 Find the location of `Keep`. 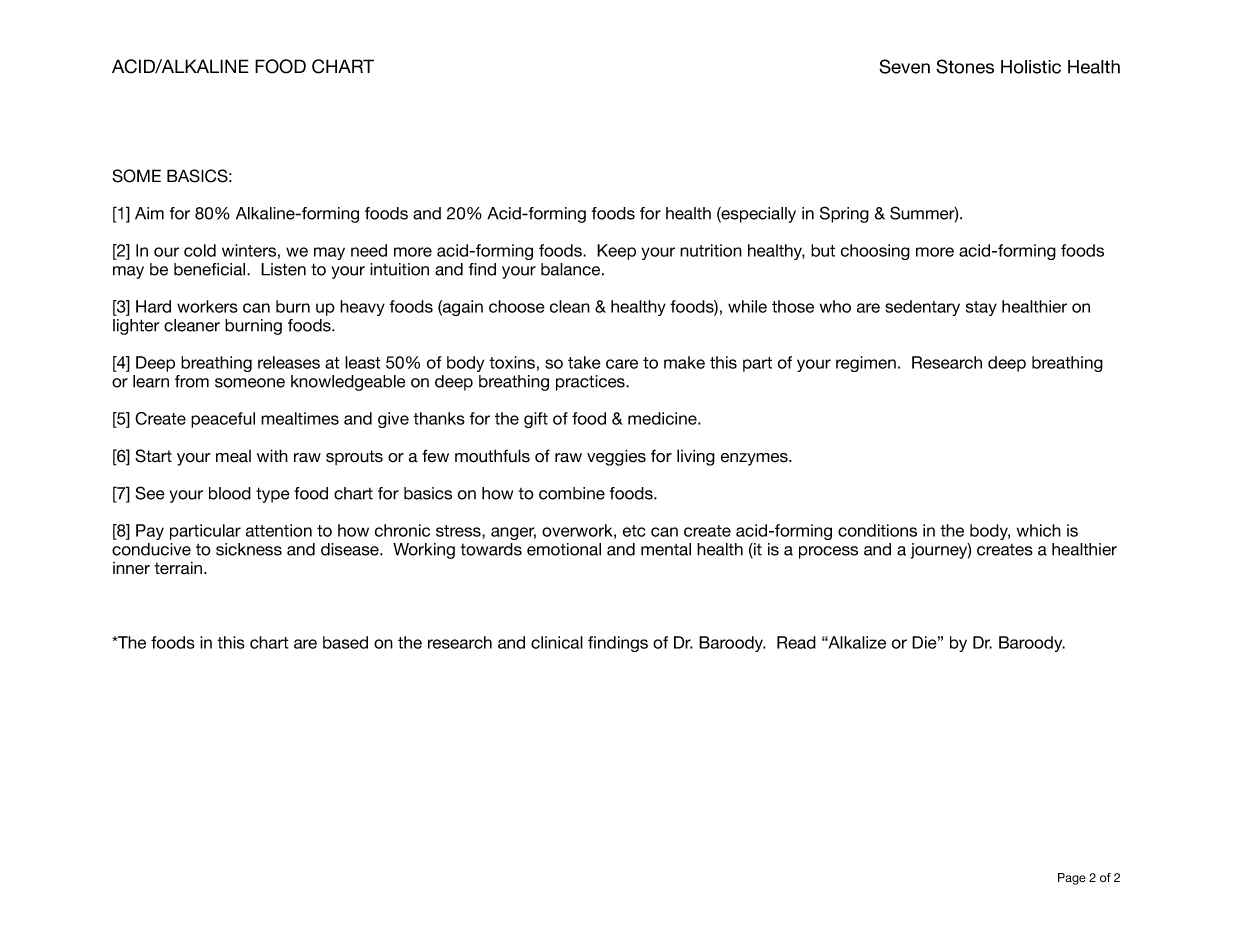

Keep is located at coordinates (616, 252).
